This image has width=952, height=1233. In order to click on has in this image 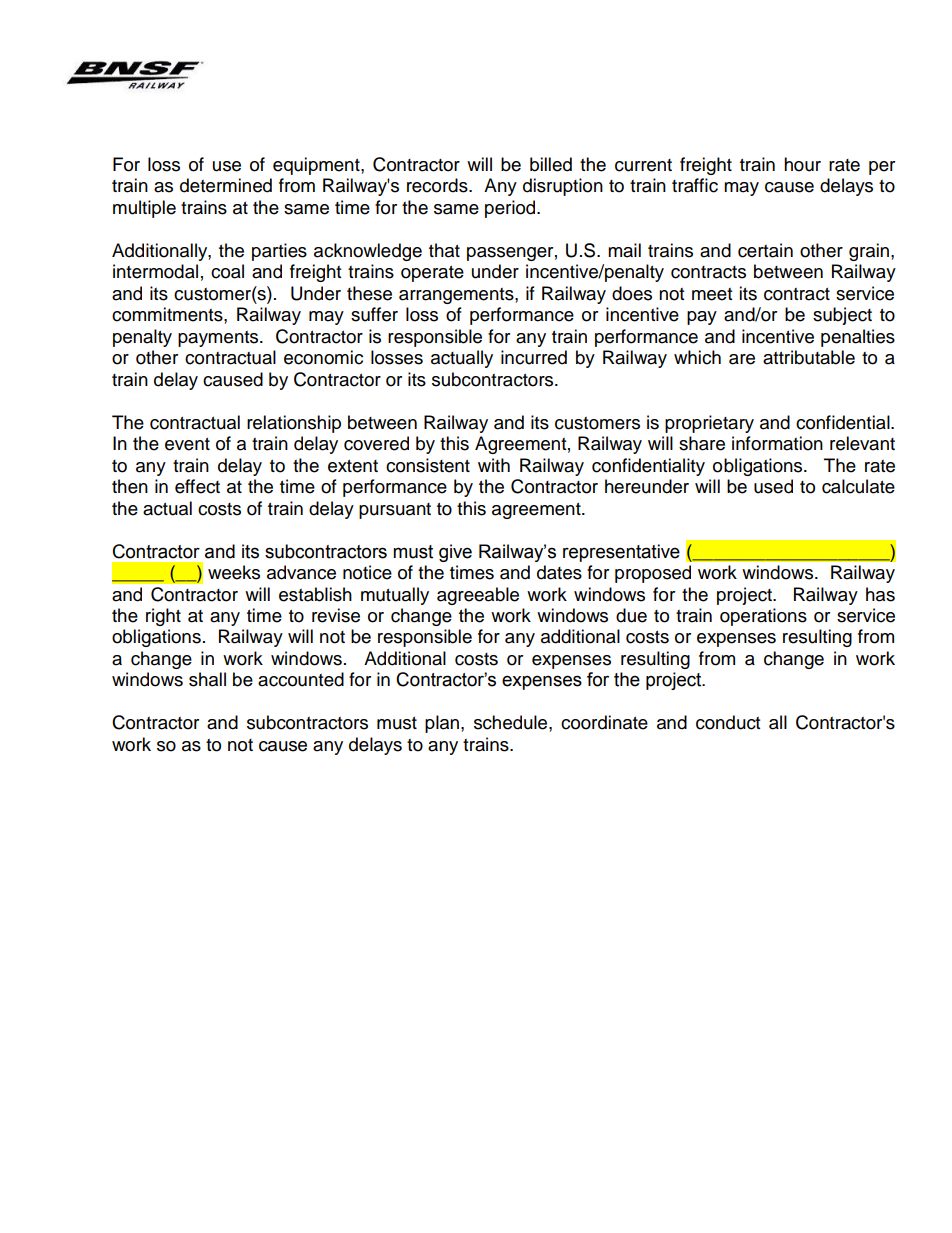, I will do `click(880, 594)`.
